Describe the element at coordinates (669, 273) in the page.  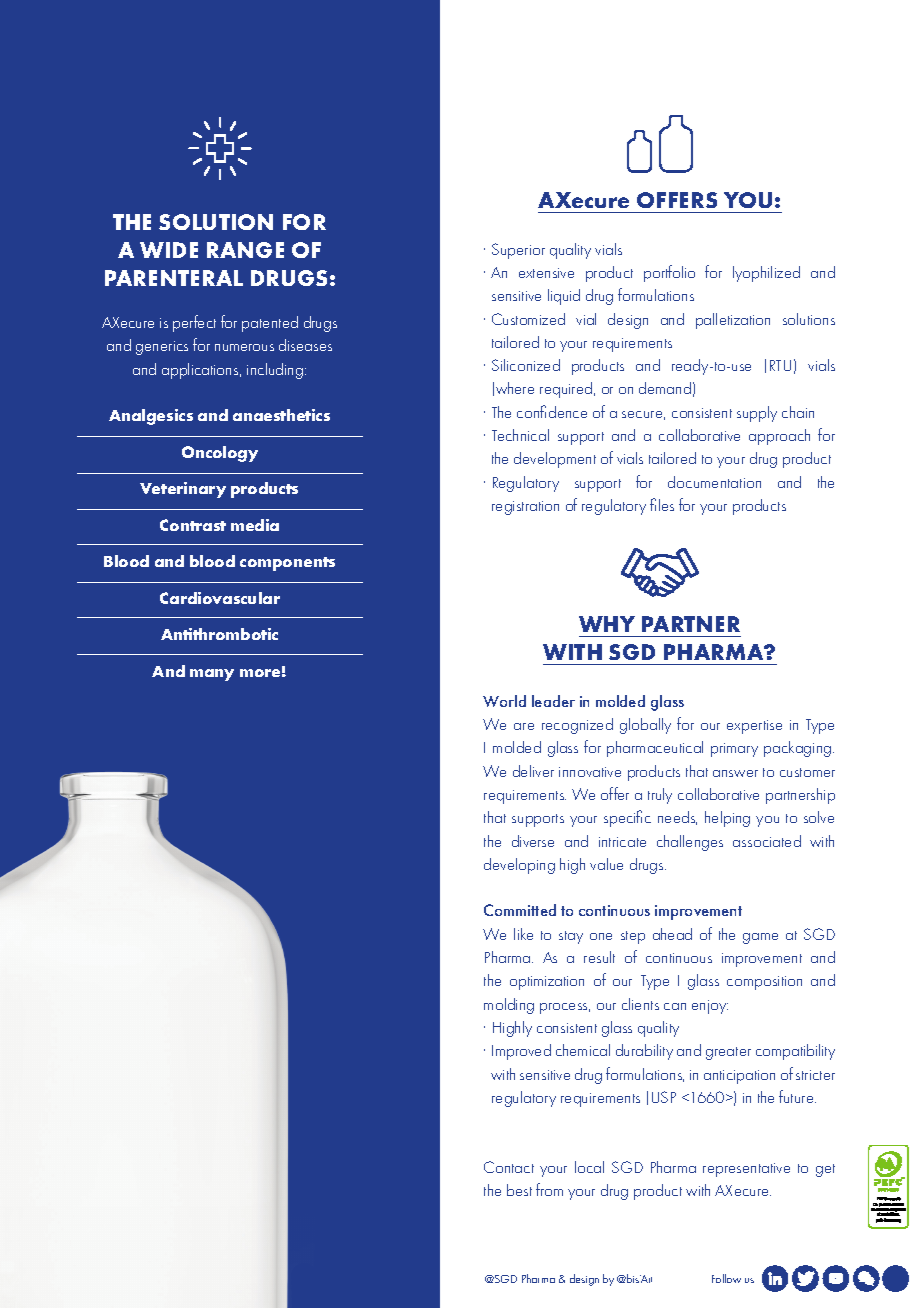
I see `portfolio` at that location.
